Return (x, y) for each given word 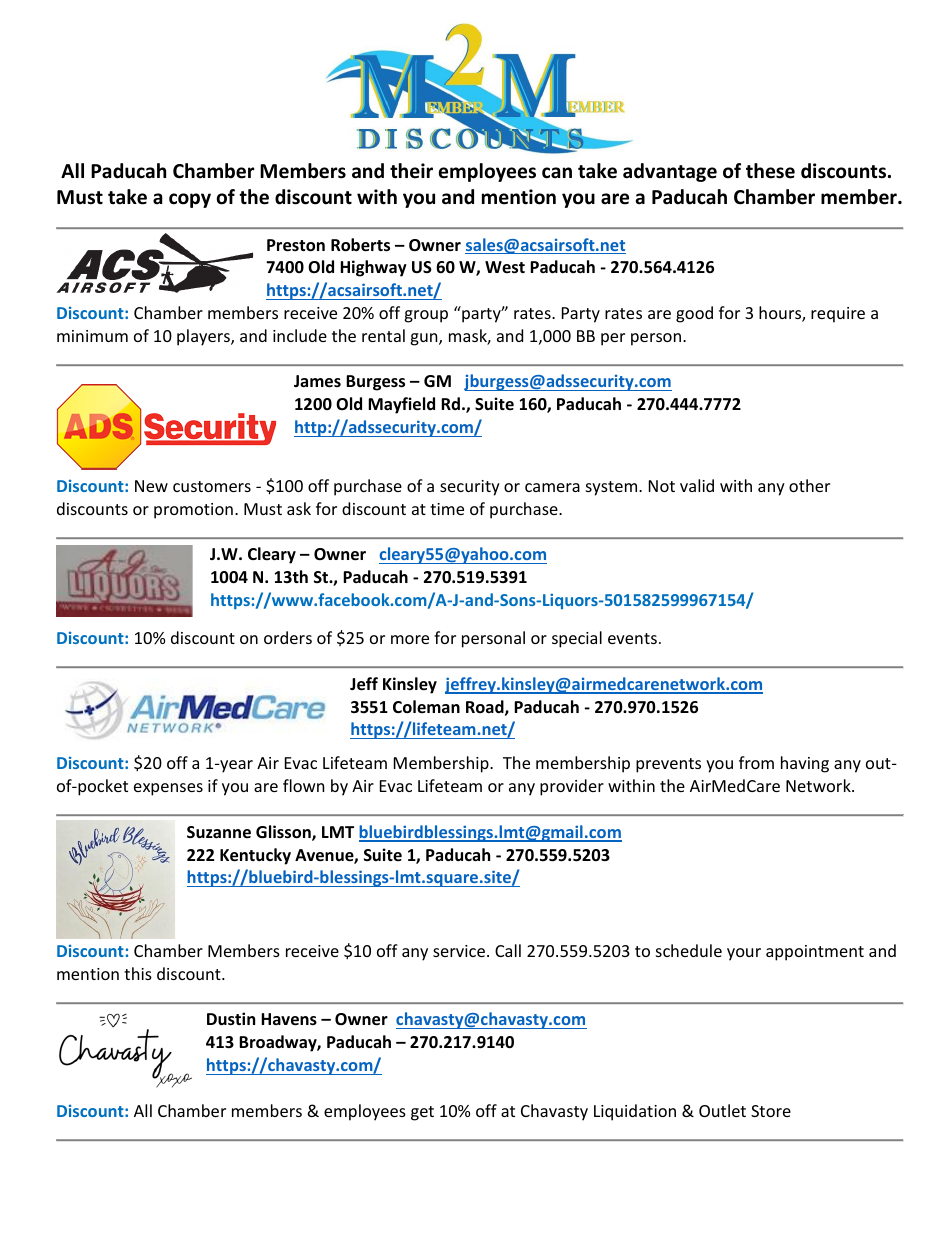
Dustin (231, 1019)
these (770, 171)
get (422, 1113)
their (411, 171)
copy (190, 200)
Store (771, 1111)
